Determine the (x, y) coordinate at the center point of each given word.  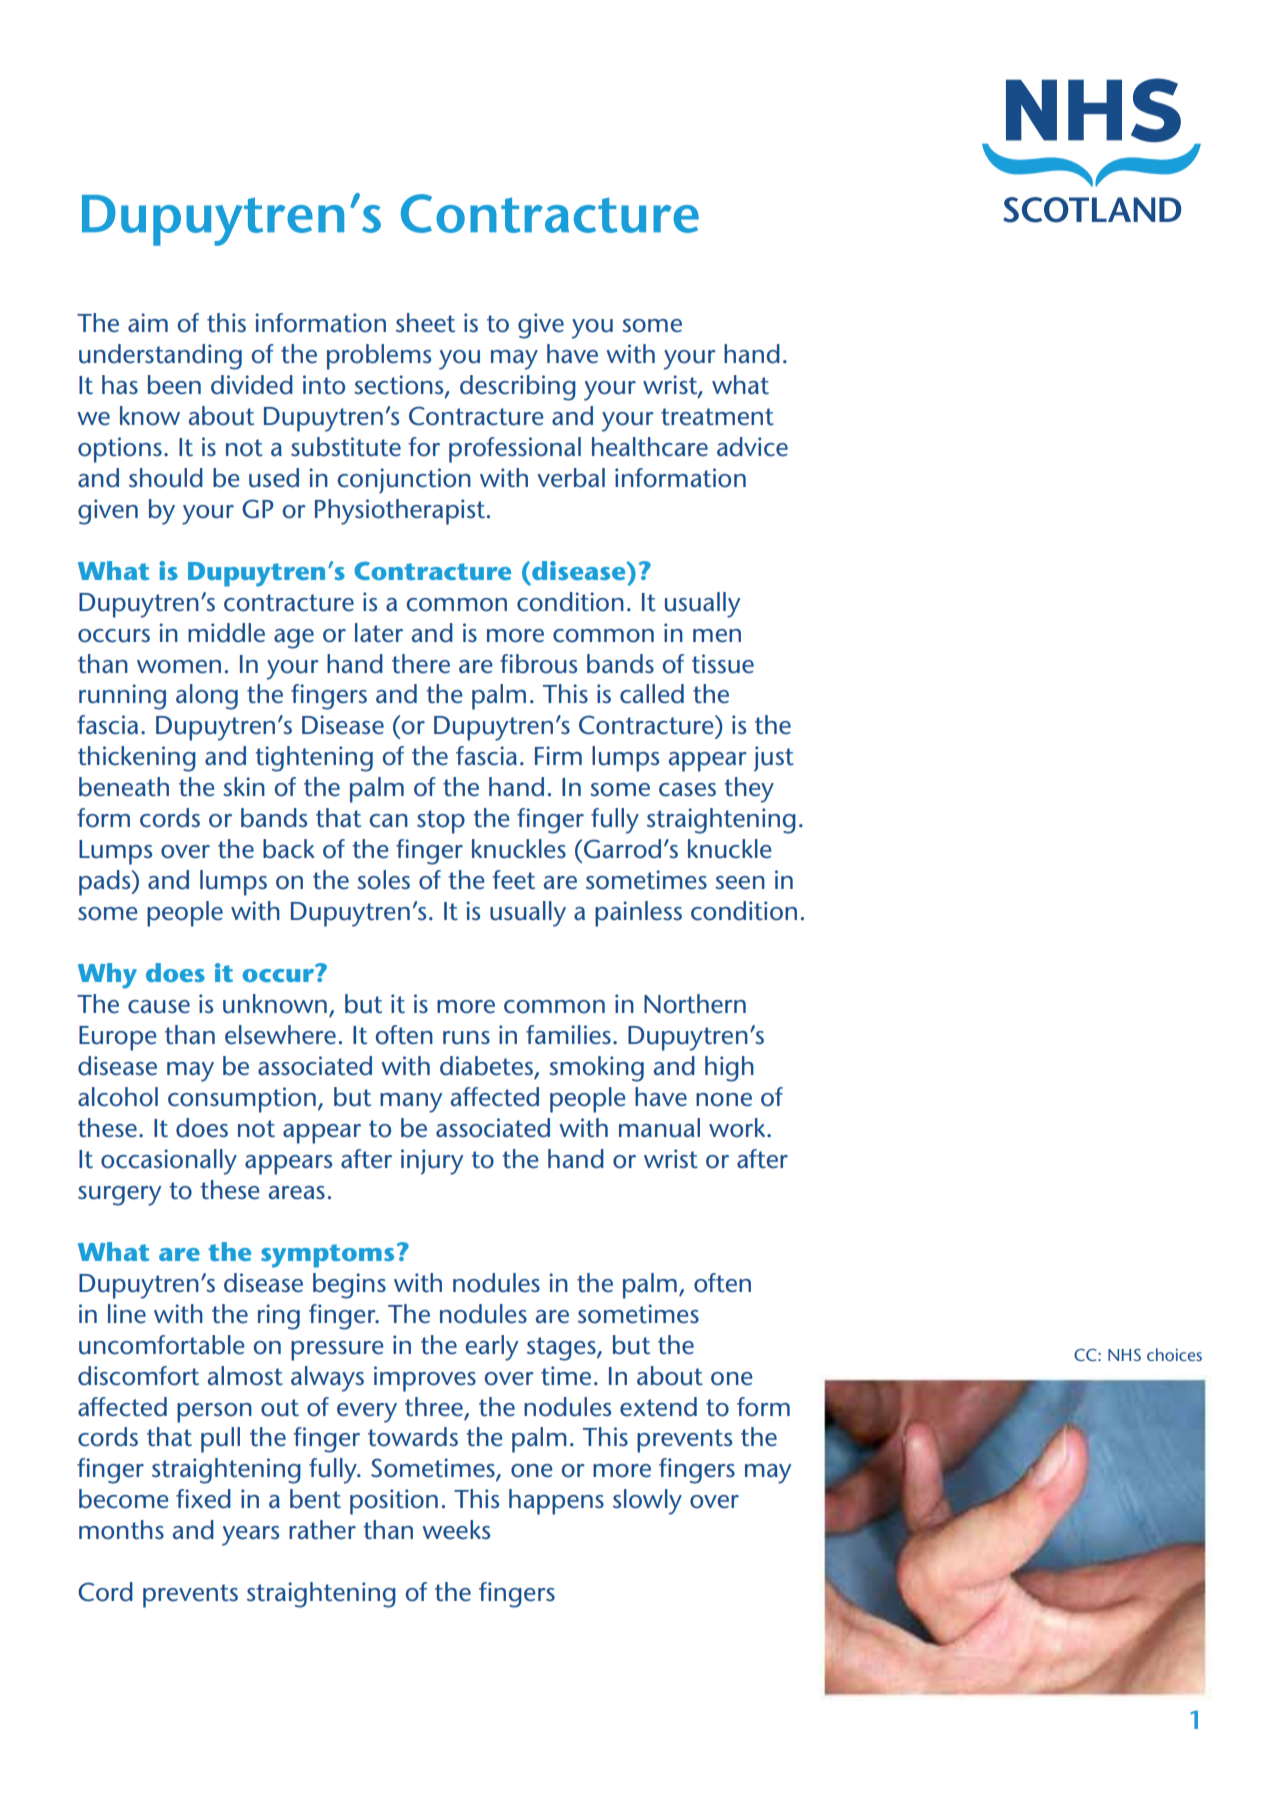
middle (226, 633)
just (774, 759)
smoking (596, 1069)
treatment (717, 417)
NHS (1124, 1355)
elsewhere (280, 1035)
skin (244, 787)
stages (562, 1349)
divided (252, 385)
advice (752, 447)
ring (279, 1317)
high (729, 1069)
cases (687, 790)
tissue (723, 664)
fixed (203, 1499)
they (749, 790)
